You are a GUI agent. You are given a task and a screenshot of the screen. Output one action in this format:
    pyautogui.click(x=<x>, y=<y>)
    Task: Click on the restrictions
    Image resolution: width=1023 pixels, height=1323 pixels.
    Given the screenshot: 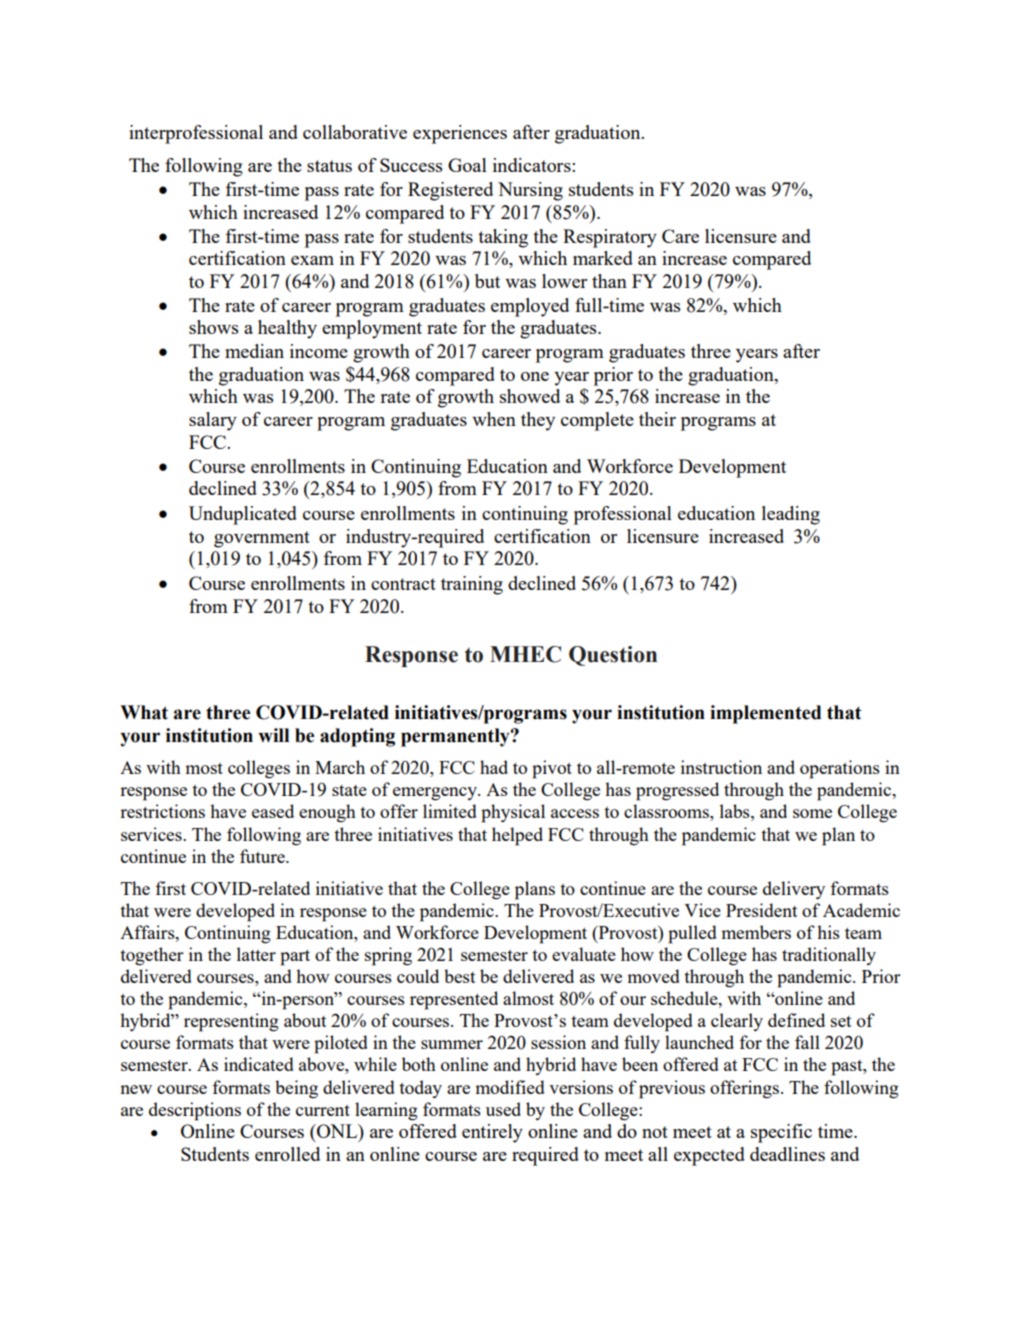 What is the action you would take?
    pyautogui.click(x=162, y=811)
